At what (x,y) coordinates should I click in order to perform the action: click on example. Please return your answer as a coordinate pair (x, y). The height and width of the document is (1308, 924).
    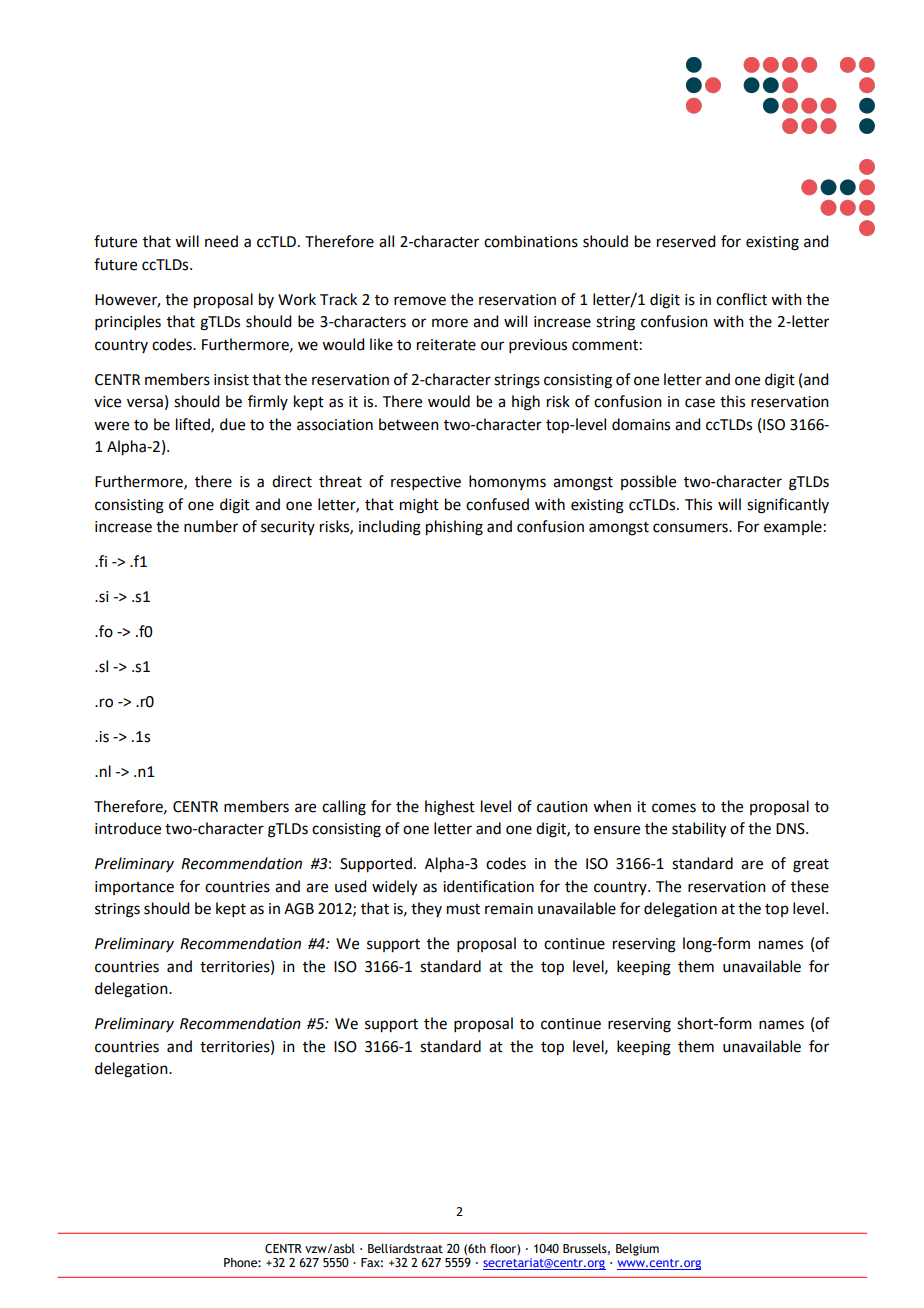
    Looking at the image, I should click on (793, 527).
